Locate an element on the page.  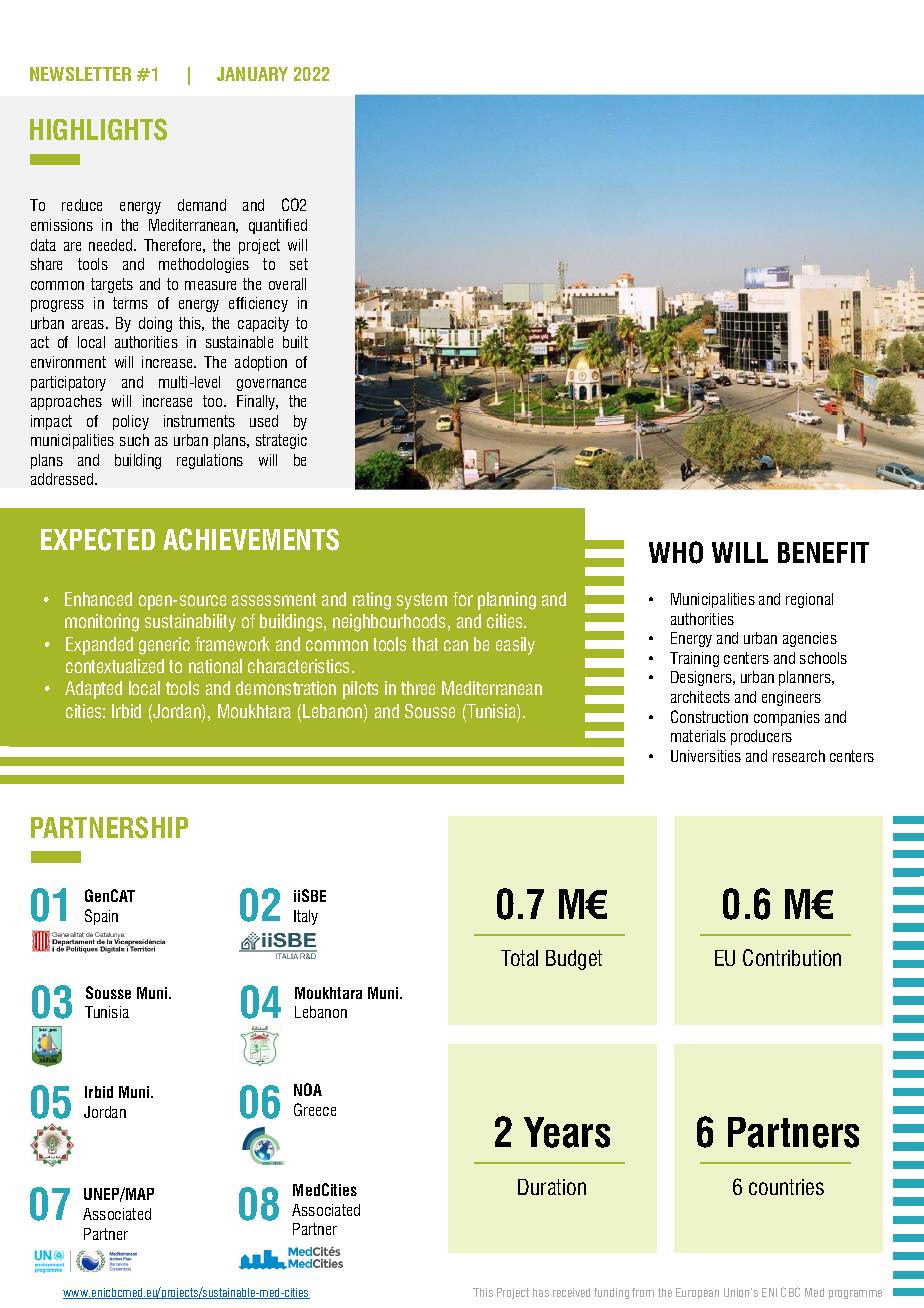
set is located at coordinates (299, 264).
